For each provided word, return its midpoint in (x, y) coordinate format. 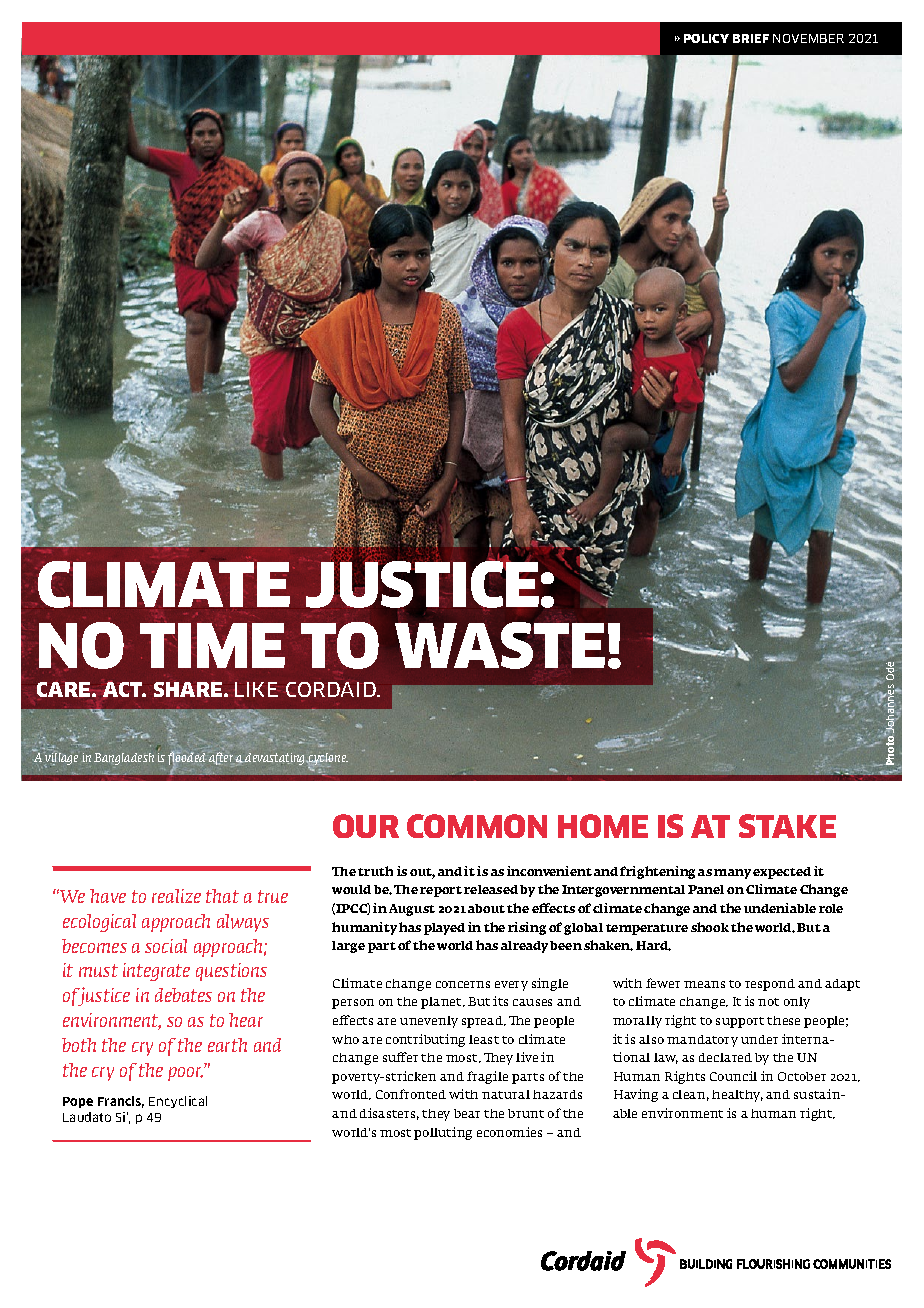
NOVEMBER (808, 38)
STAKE (787, 826)
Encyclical (178, 1102)
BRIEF (751, 38)
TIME (212, 645)
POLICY (706, 38)
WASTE (500, 645)
